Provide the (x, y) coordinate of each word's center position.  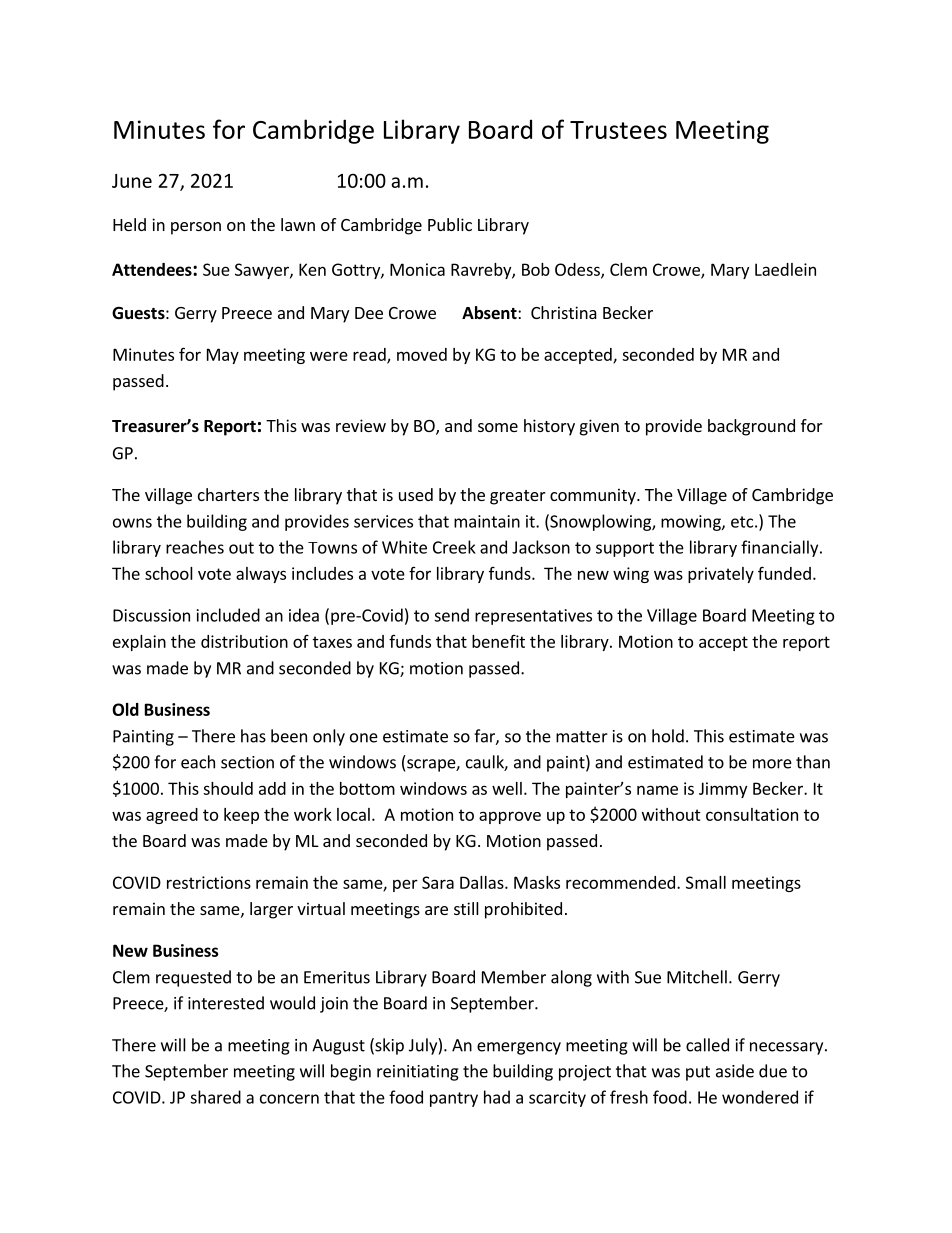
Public (450, 224)
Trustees (618, 130)
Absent (490, 313)
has (253, 736)
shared (215, 1097)
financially (781, 548)
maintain (487, 521)
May (223, 356)
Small (706, 882)
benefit (498, 641)
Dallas (483, 882)
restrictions (209, 882)
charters (228, 494)
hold (668, 736)
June (132, 181)
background (751, 427)
